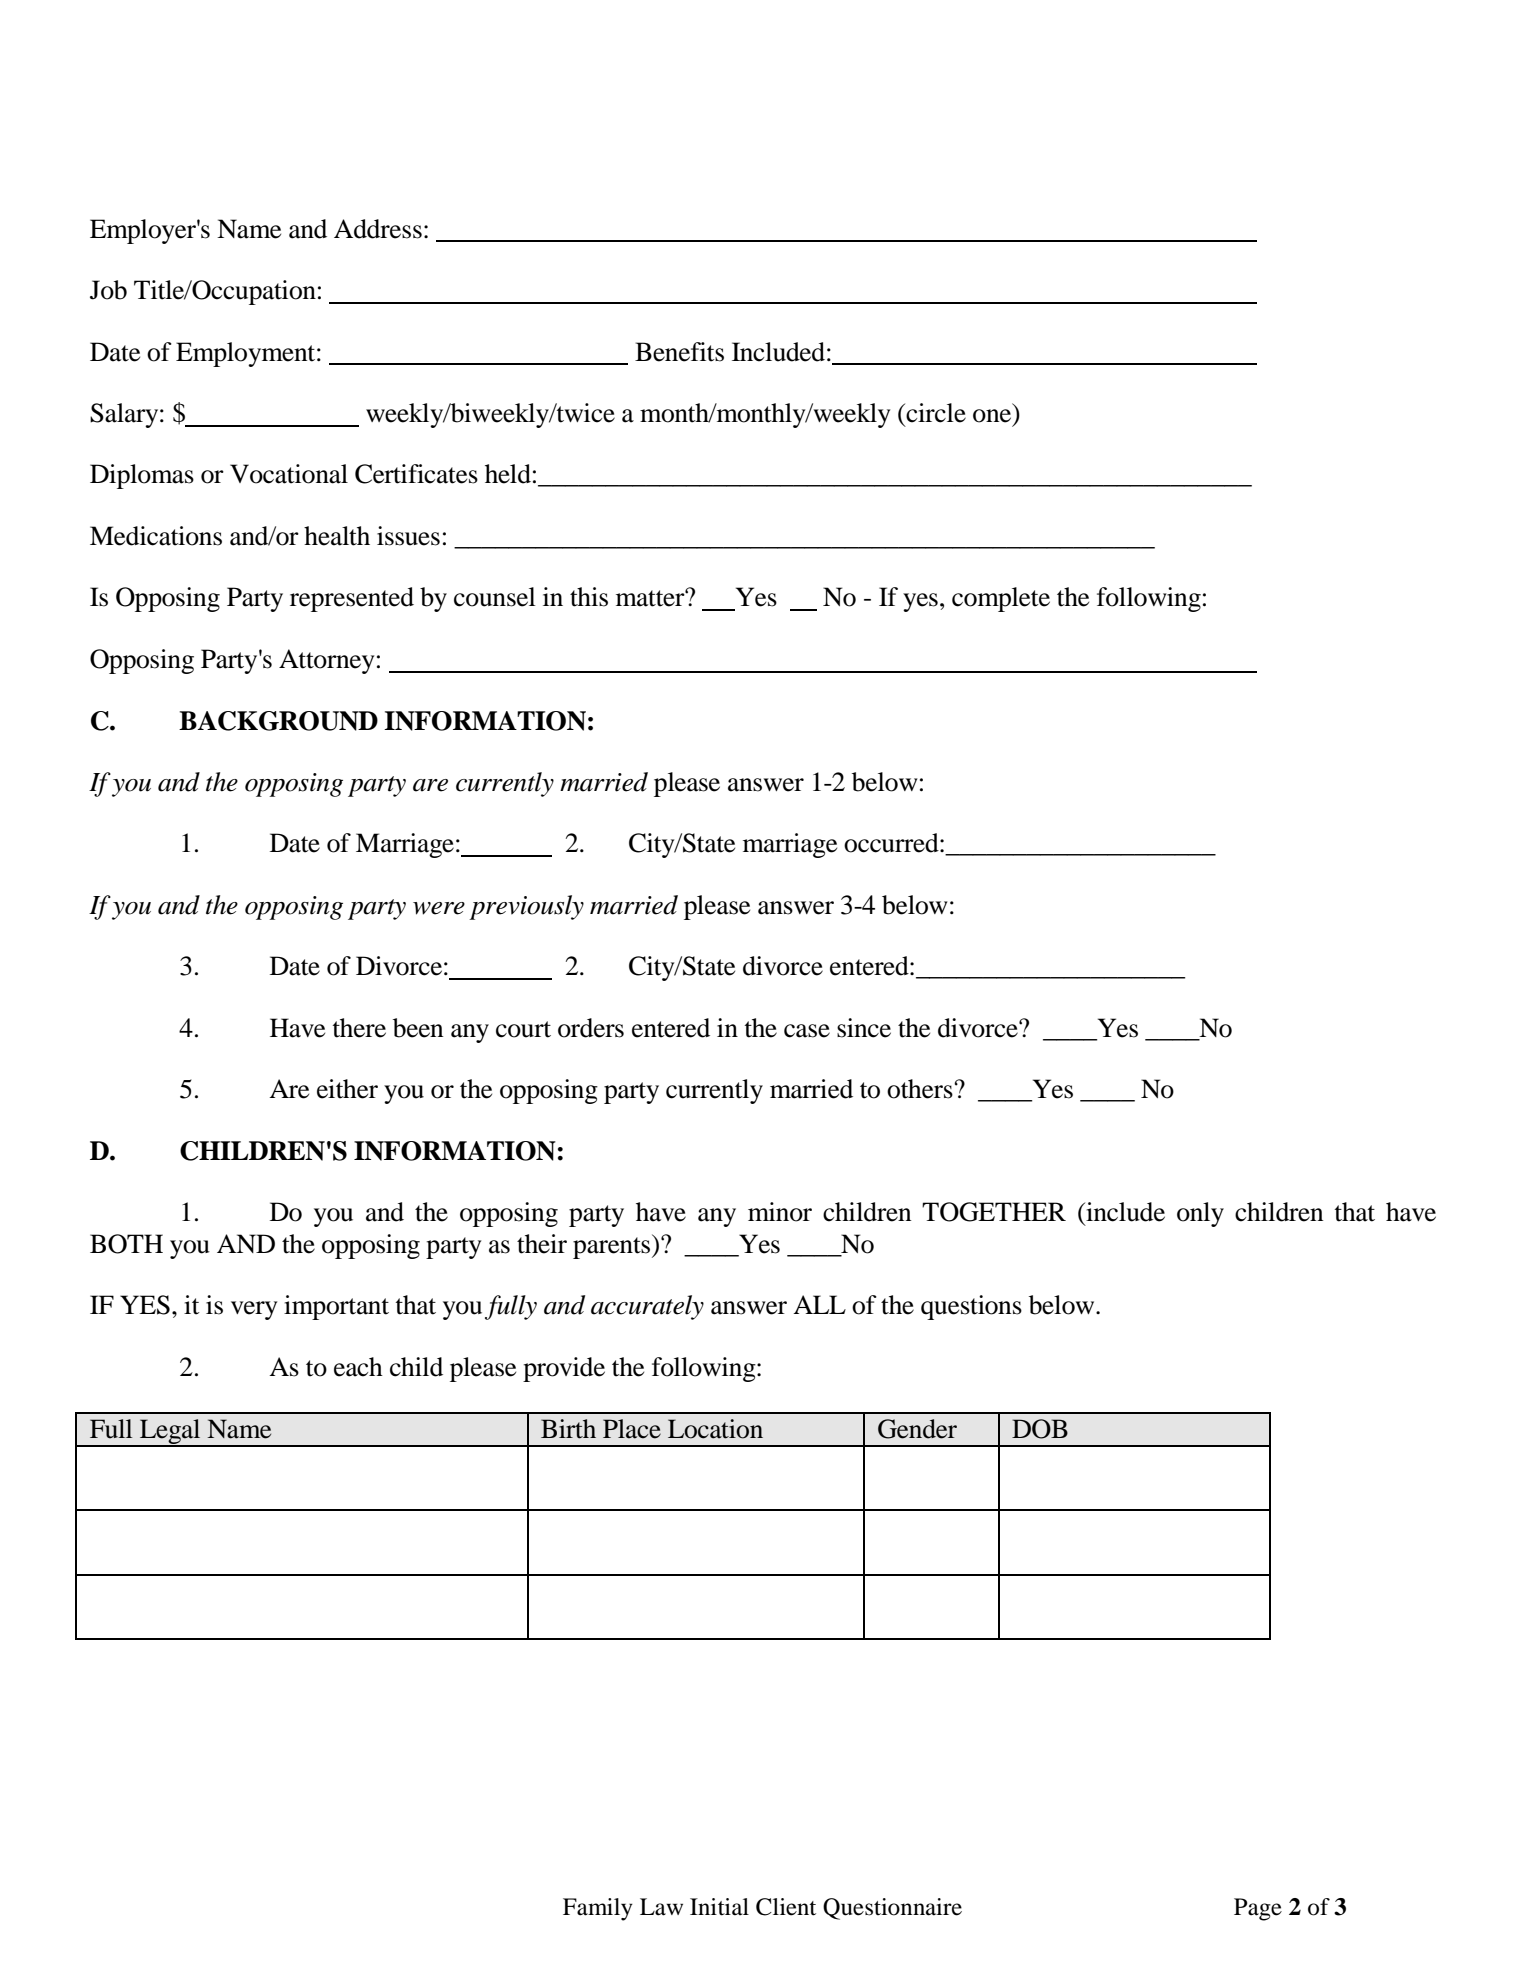 Image resolution: width=1526 pixels, height=1975 pixels. Describe the element at coordinates (613, 1246) in the page. I see `parents` at that location.
